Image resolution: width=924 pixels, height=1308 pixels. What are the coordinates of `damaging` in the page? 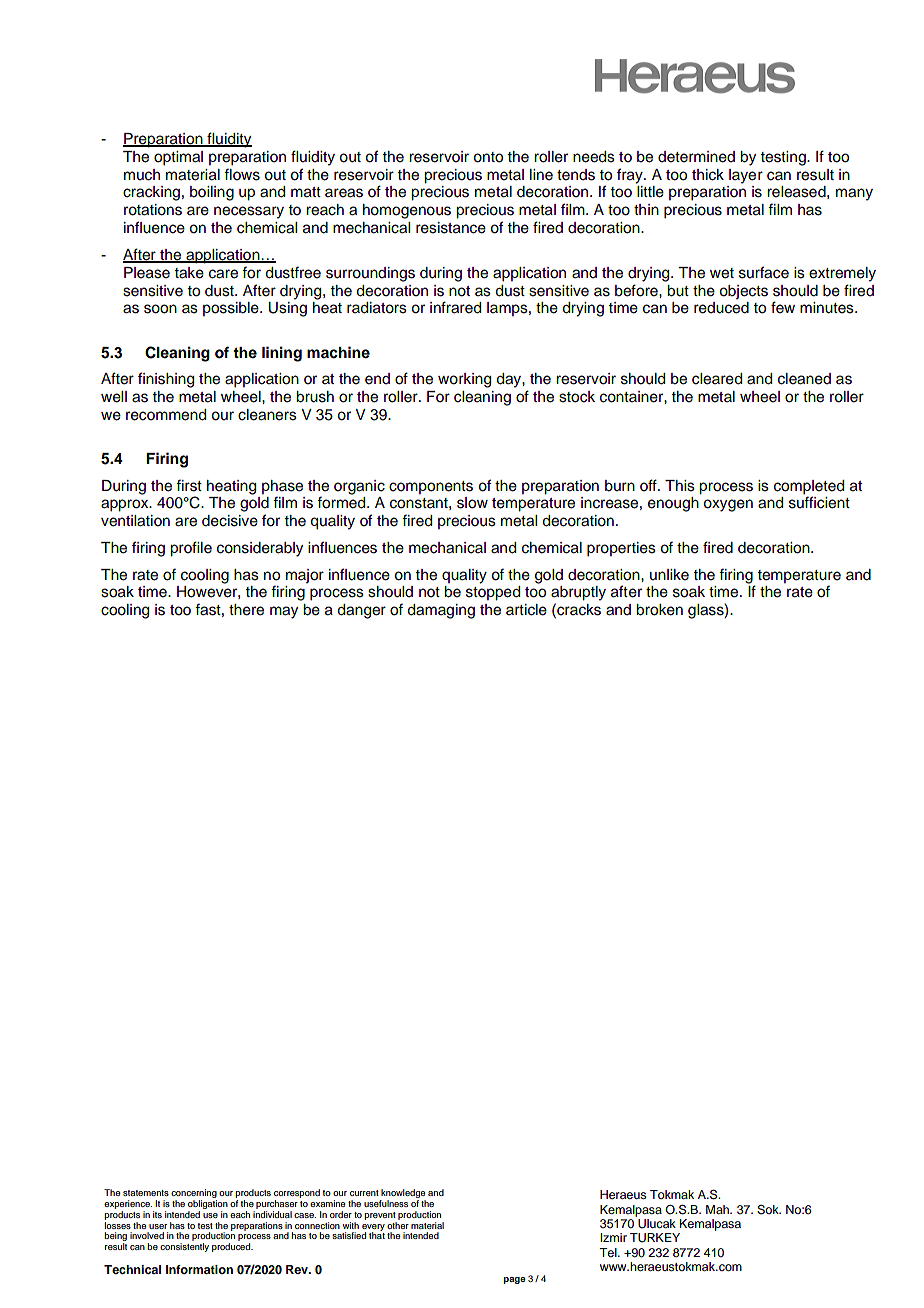 It's located at (441, 611).
